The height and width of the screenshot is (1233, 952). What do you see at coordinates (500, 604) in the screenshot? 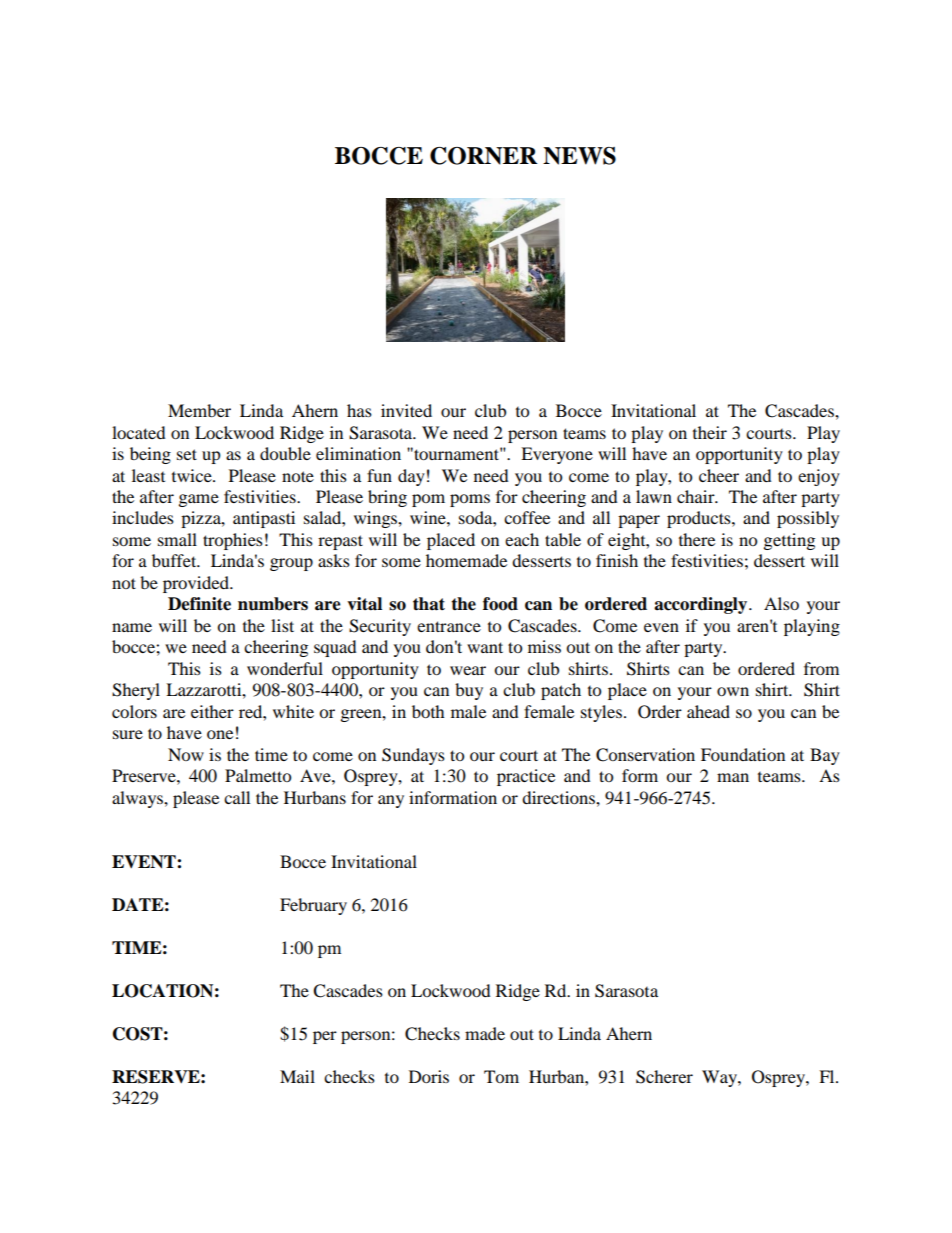
I see `food` at bounding box center [500, 604].
